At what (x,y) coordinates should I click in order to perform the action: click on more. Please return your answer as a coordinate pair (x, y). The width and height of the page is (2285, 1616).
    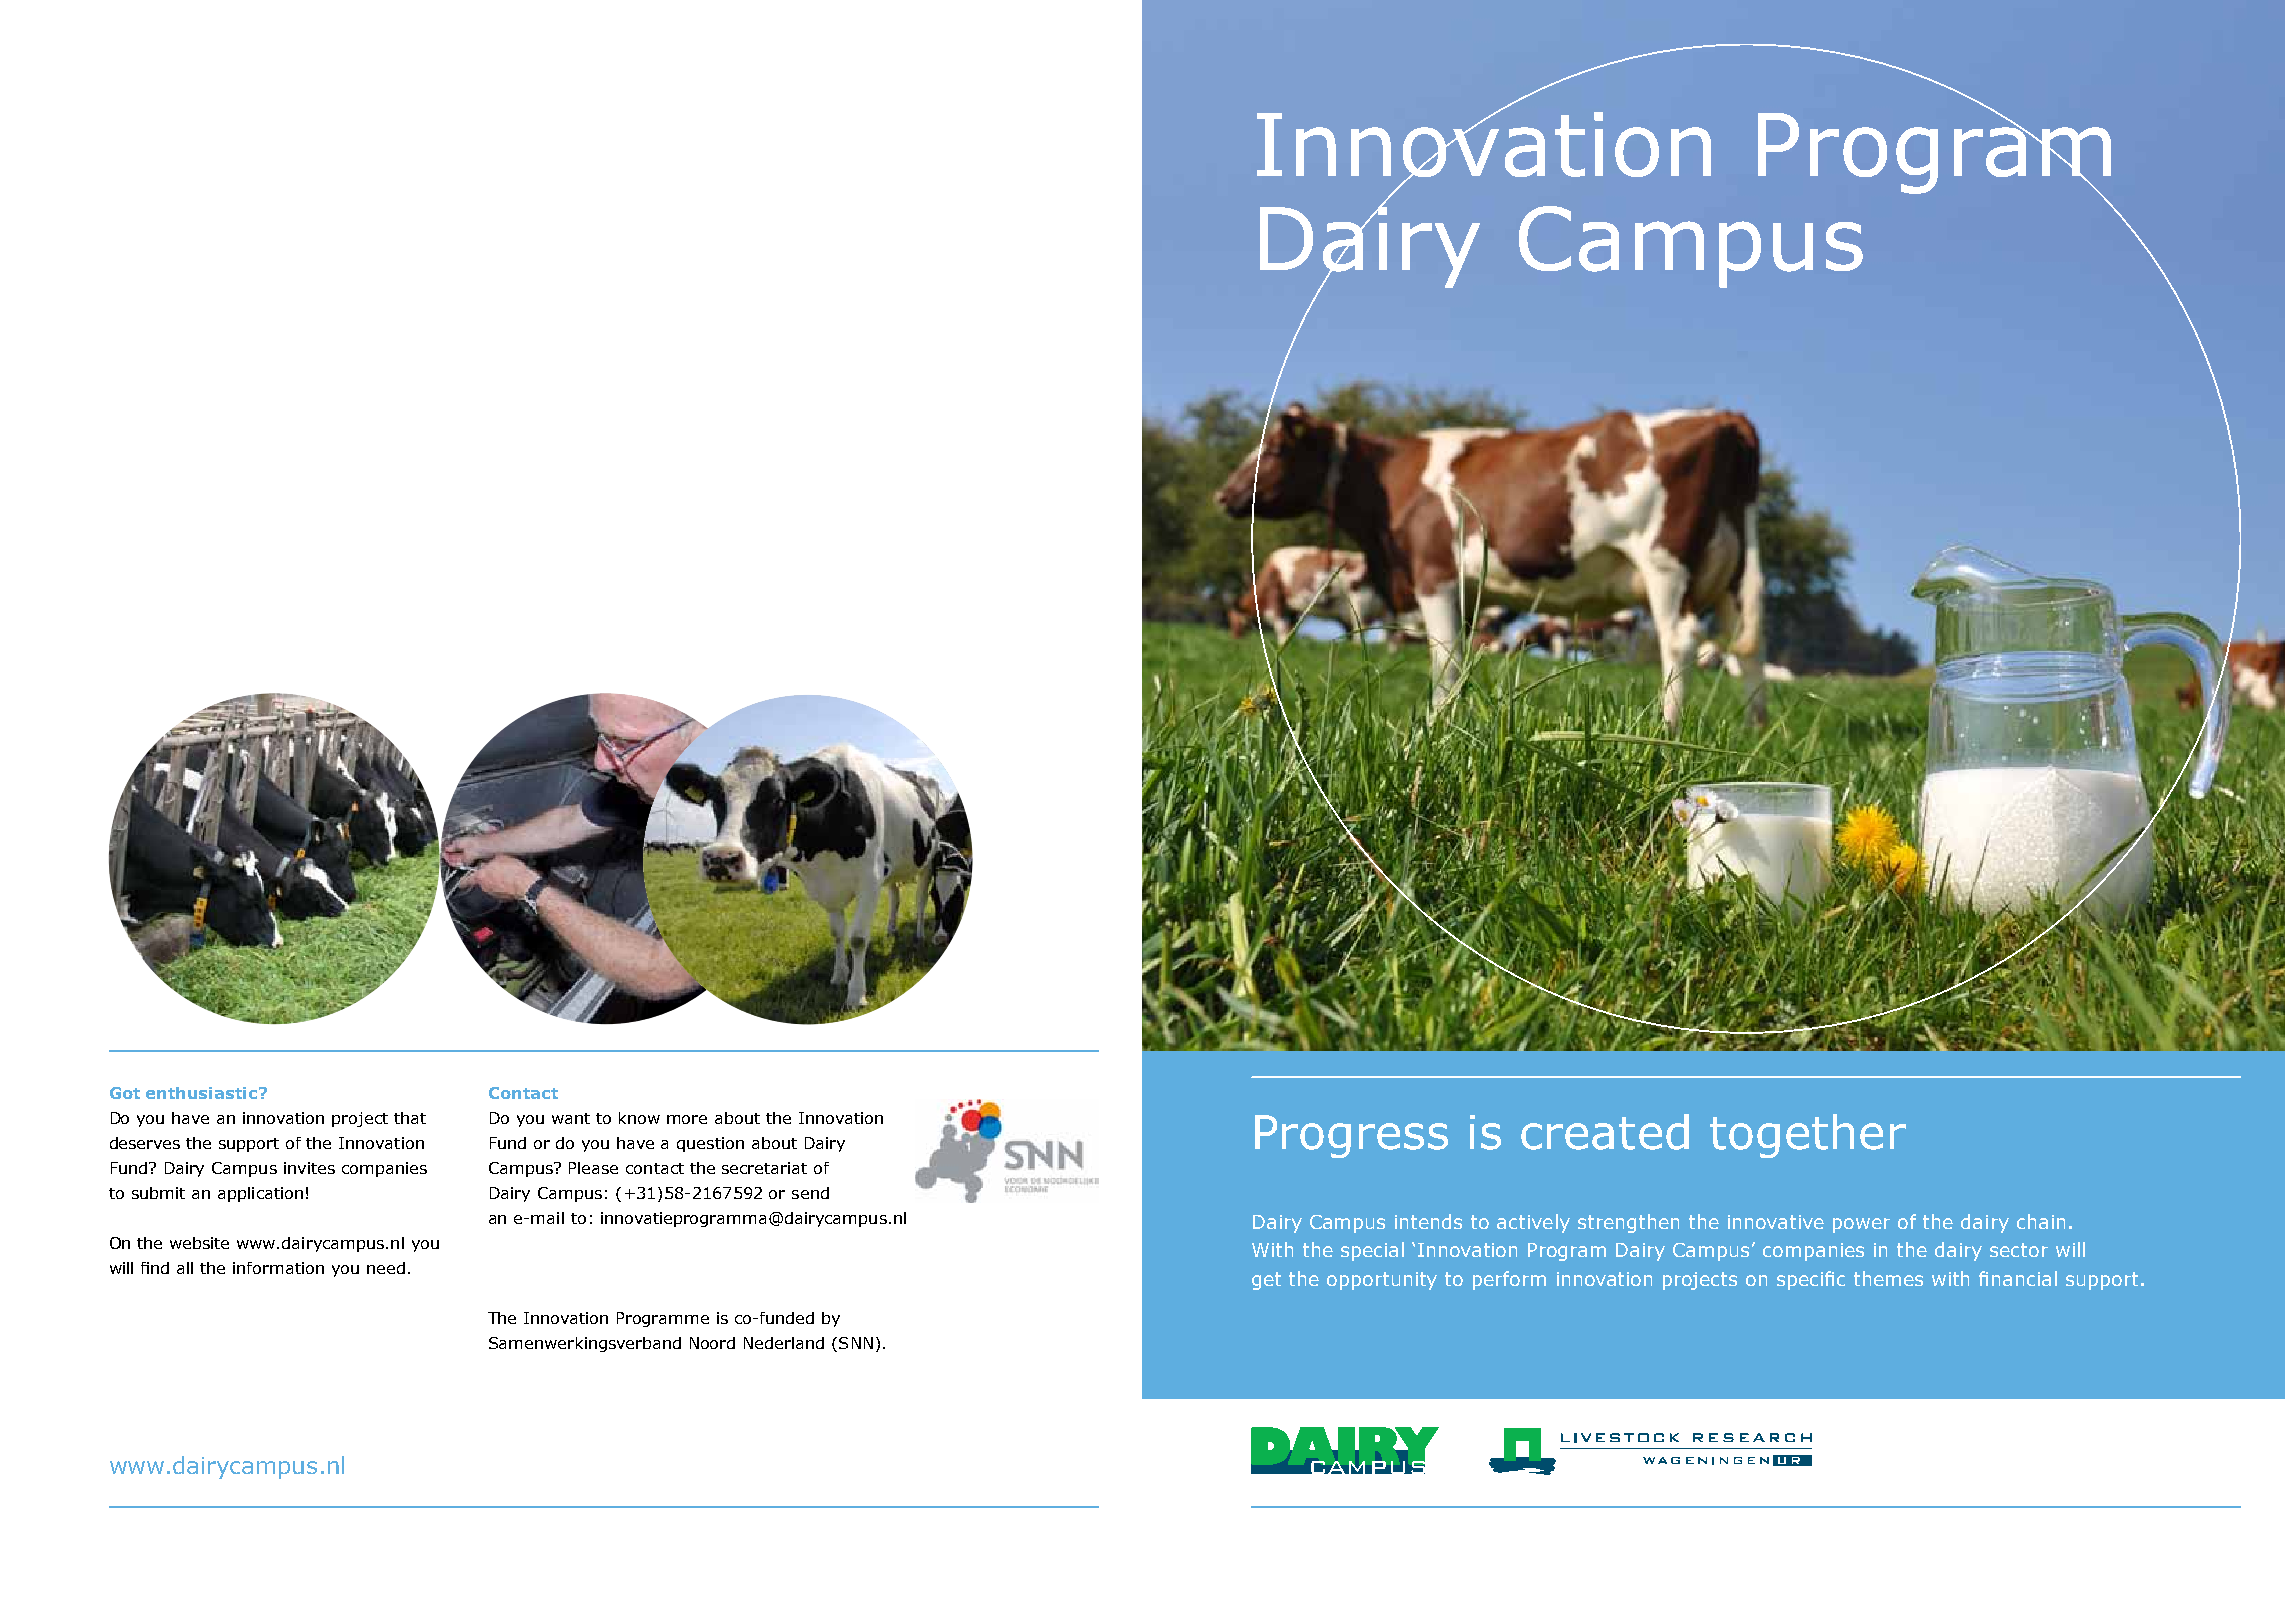
    Looking at the image, I should click on (687, 1119).
